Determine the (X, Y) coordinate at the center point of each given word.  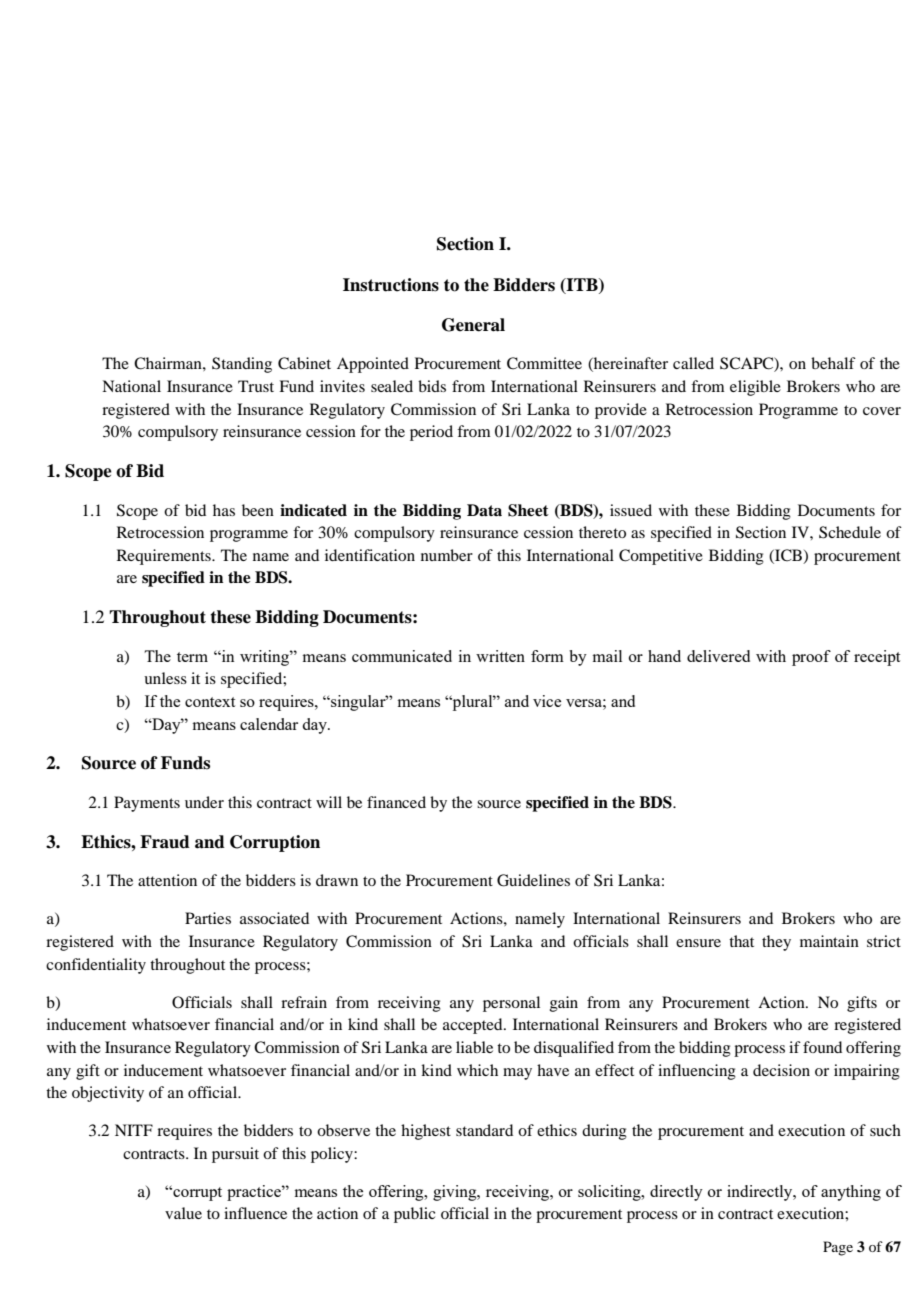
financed (396, 802)
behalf (833, 363)
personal (511, 1004)
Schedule (850, 532)
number (447, 555)
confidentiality (96, 966)
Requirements (165, 557)
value (183, 1213)
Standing (242, 365)
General (473, 325)
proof (811, 658)
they (776, 943)
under (204, 802)
